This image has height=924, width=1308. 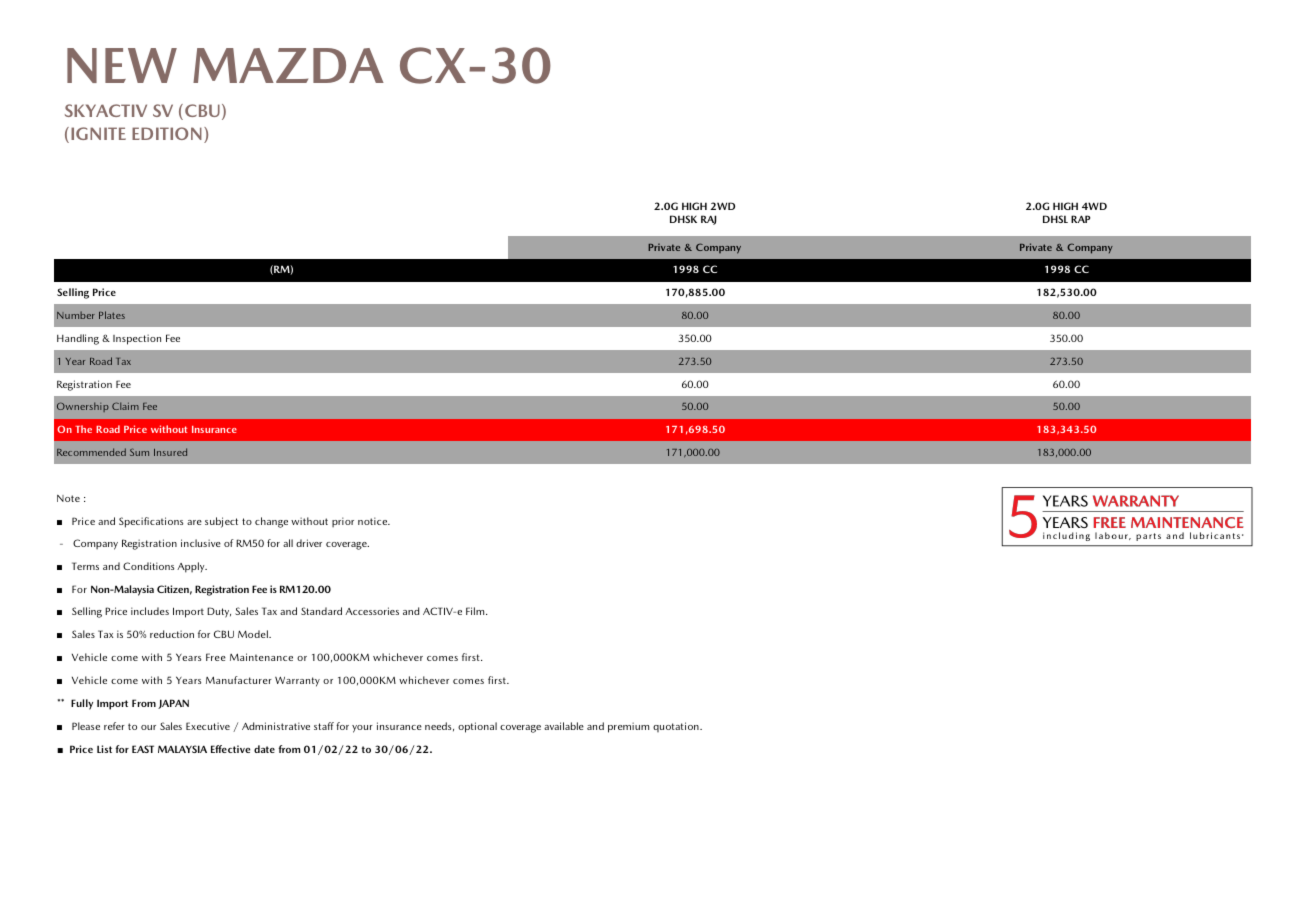 What do you see at coordinates (125, 406) in the image?
I see `Claim` at bounding box center [125, 406].
